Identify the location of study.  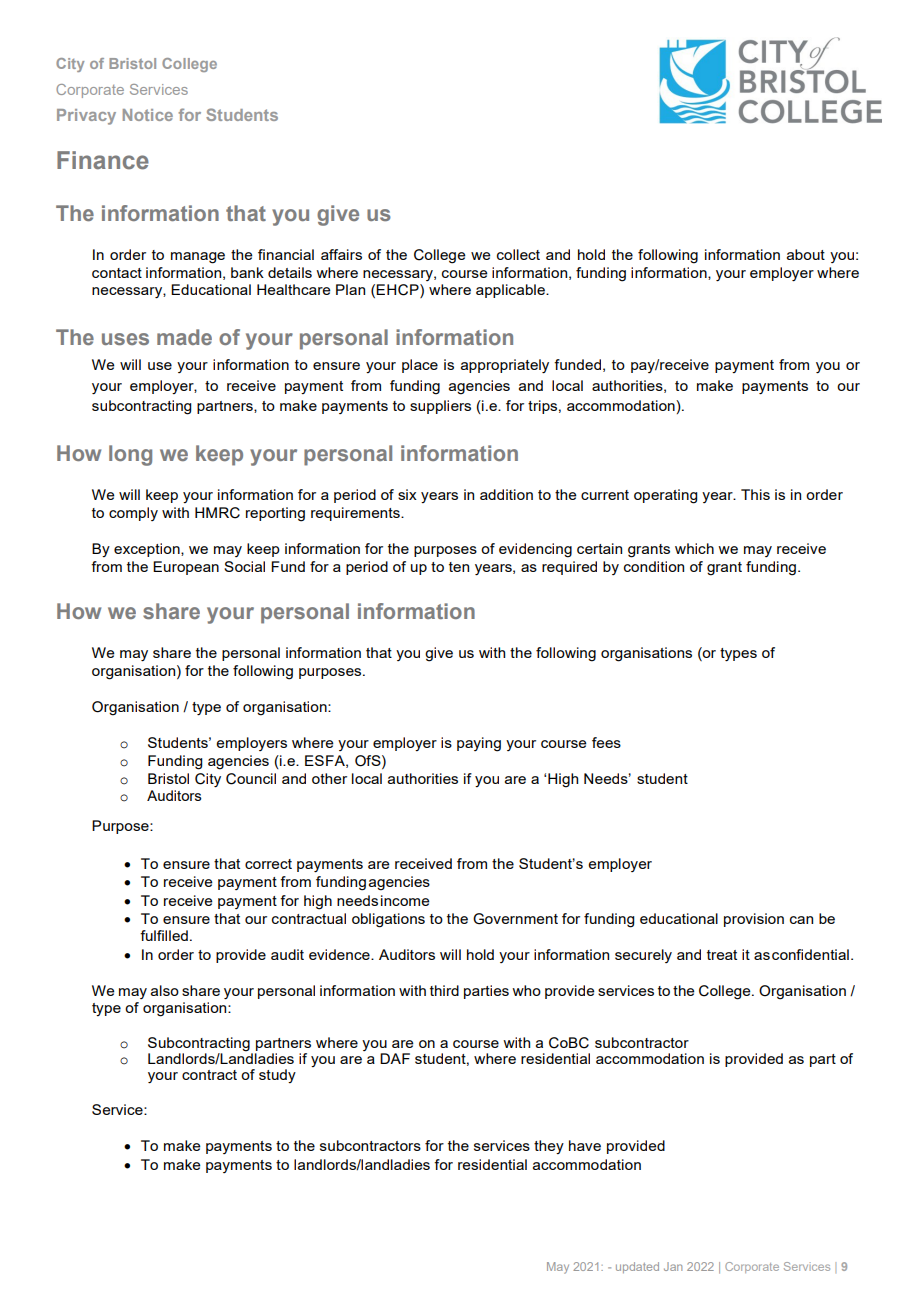
(277, 1076).
